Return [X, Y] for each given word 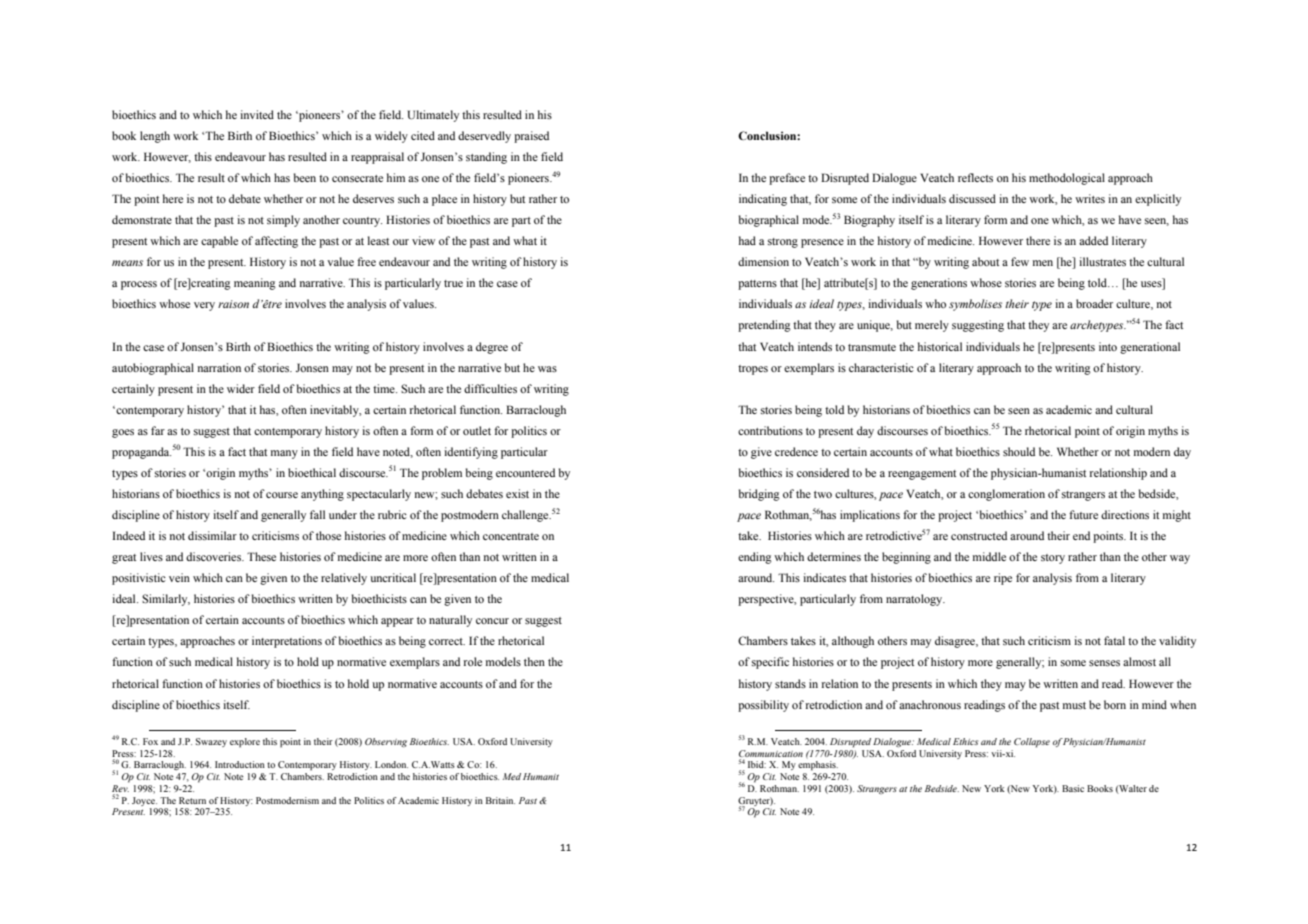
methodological [1067, 179]
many [284, 454]
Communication [771, 753]
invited [257, 114]
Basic [1073, 788]
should [1019, 451]
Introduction [240, 764]
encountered [525, 472]
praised [531, 137]
